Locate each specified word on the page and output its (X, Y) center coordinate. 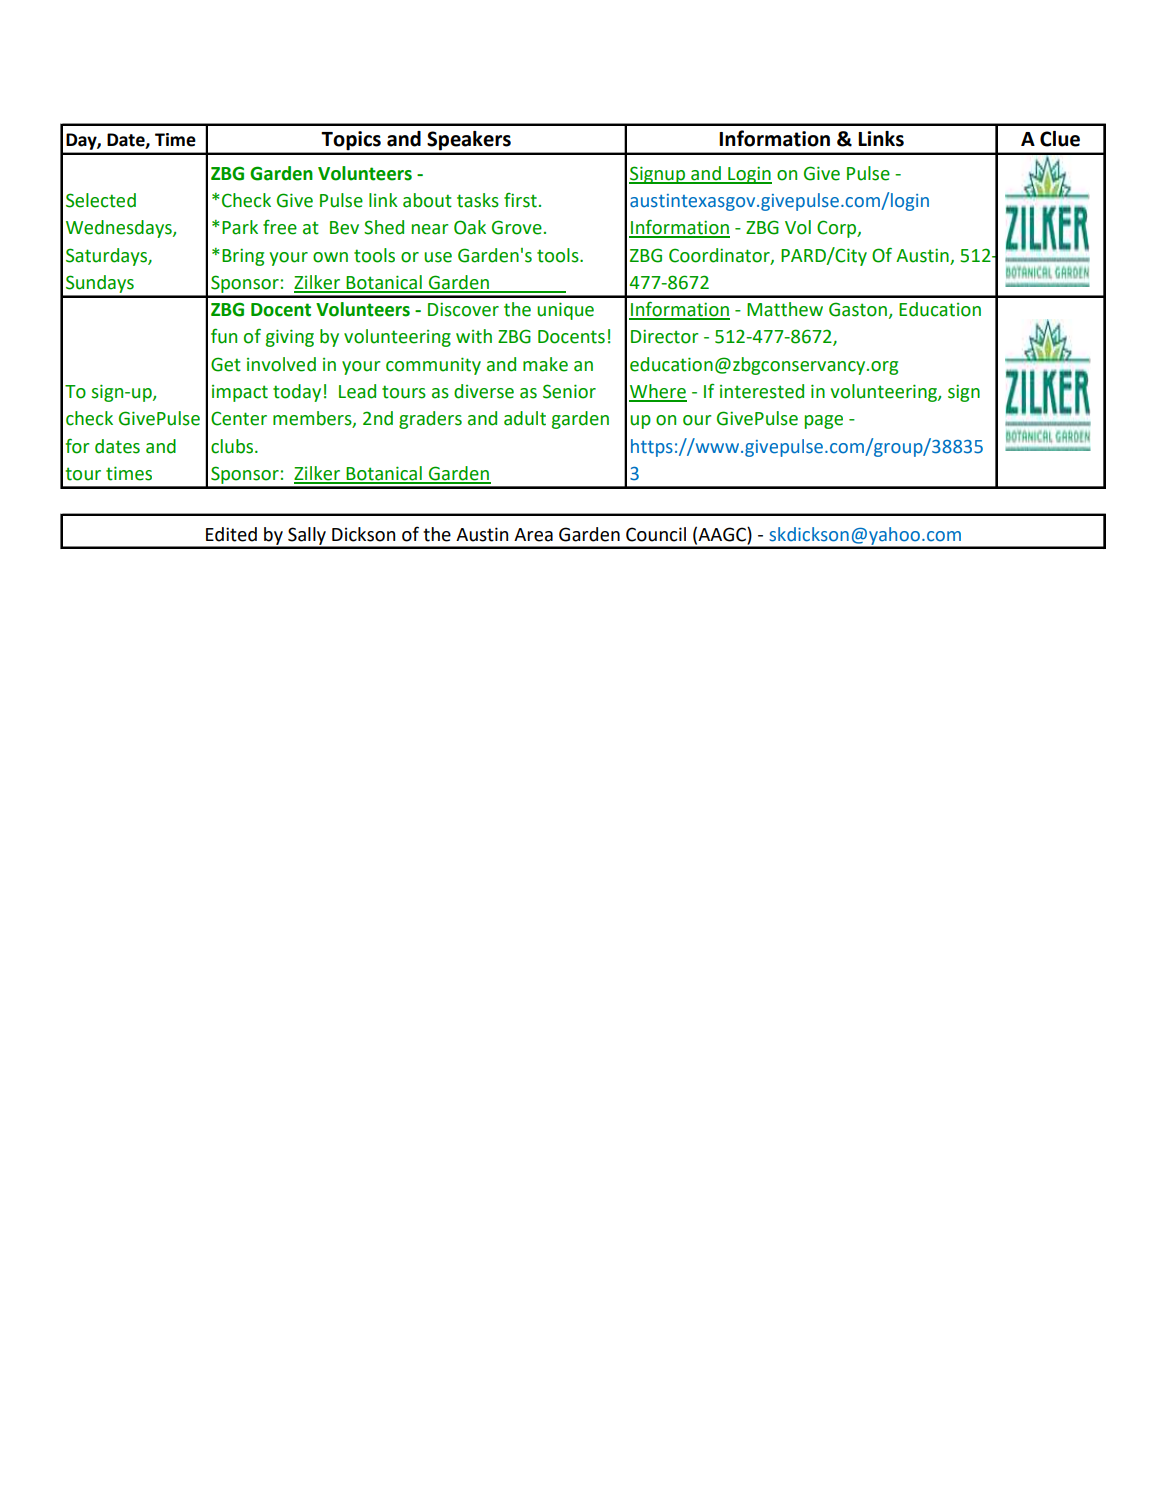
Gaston (858, 309)
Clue (1060, 139)
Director (665, 336)
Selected (101, 200)
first (520, 200)
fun (224, 336)
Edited (231, 534)
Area (533, 535)
